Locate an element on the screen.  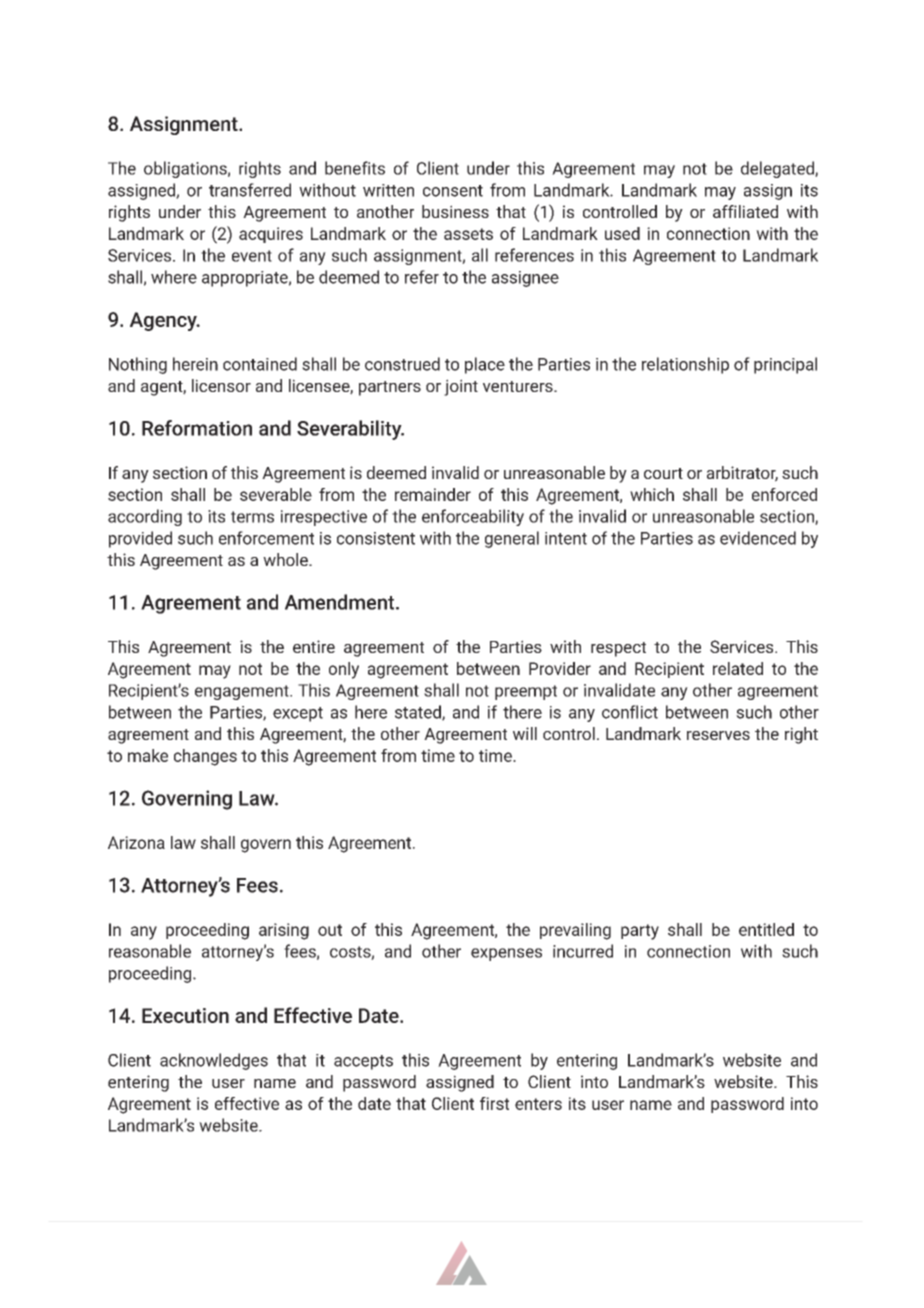
consent is located at coordinates (453, 191).
